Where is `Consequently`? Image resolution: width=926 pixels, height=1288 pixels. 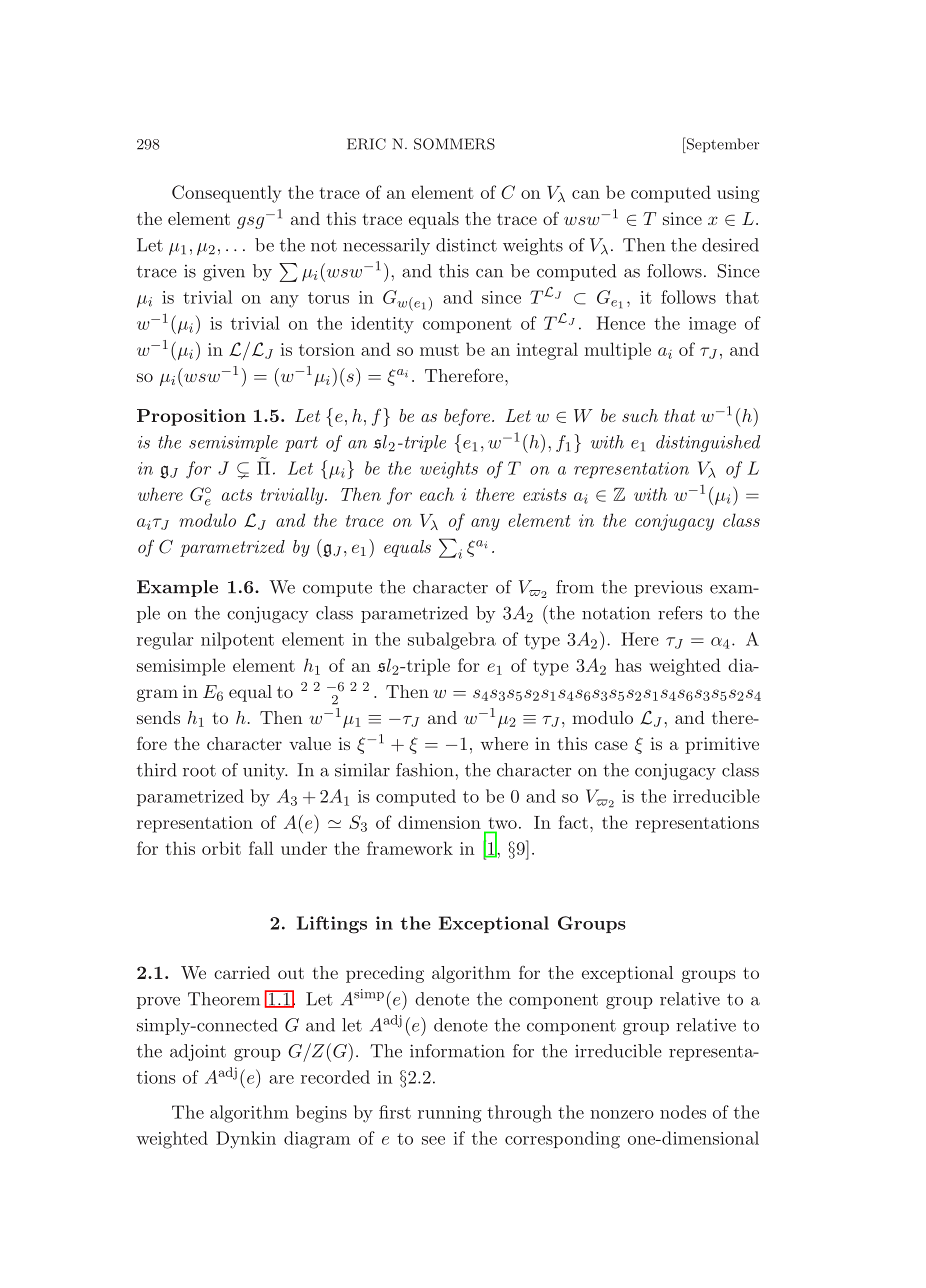 Consequently is located at coordinates (227, 194).
